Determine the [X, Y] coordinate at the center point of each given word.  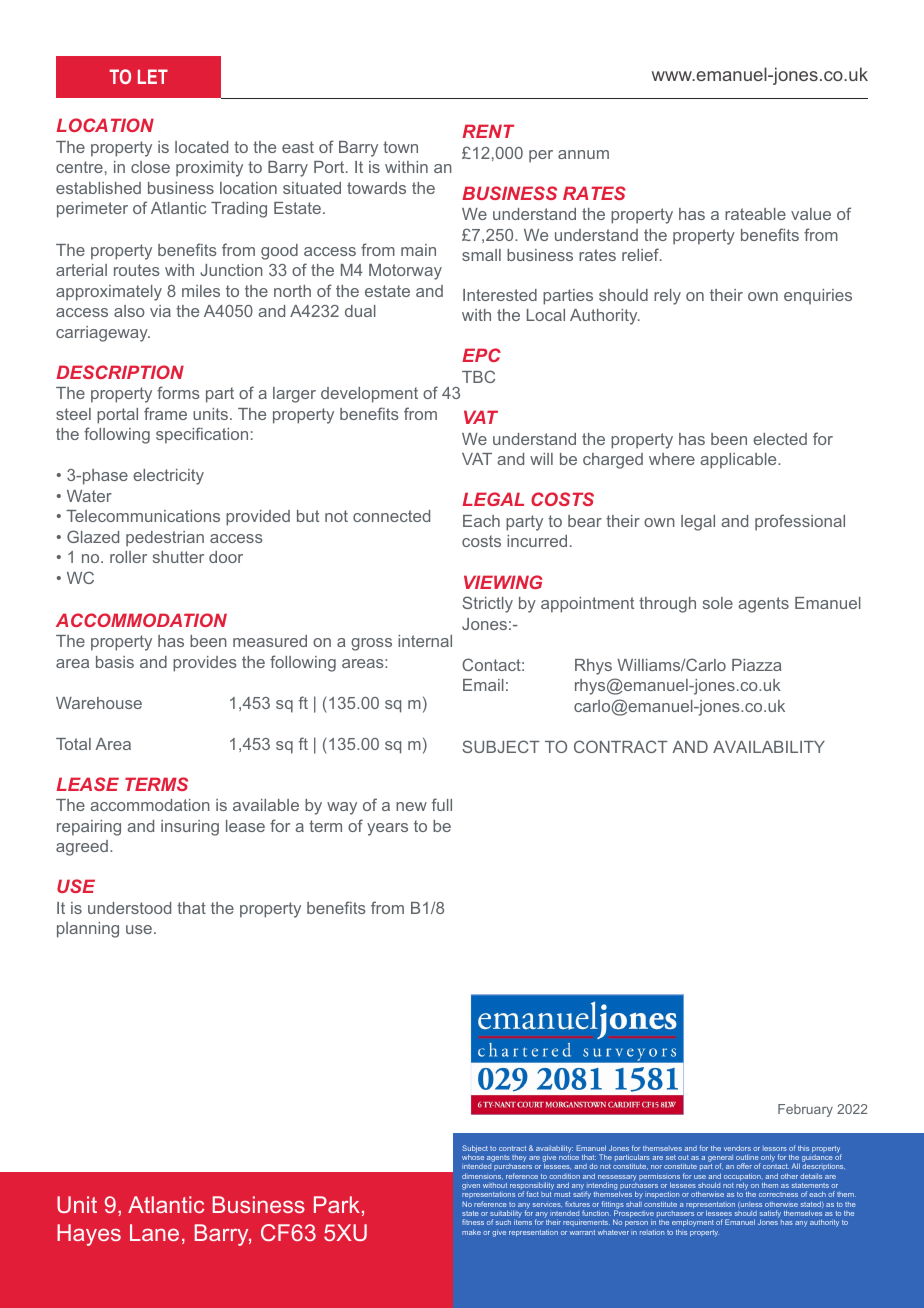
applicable [739, 461]
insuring [190, 828]
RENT [488, 131]
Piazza [757, 665]
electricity [168, 477]
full [442, 804]
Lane [154, 1232]
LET [153, 76]
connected [391, 516]
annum [583, 154]
